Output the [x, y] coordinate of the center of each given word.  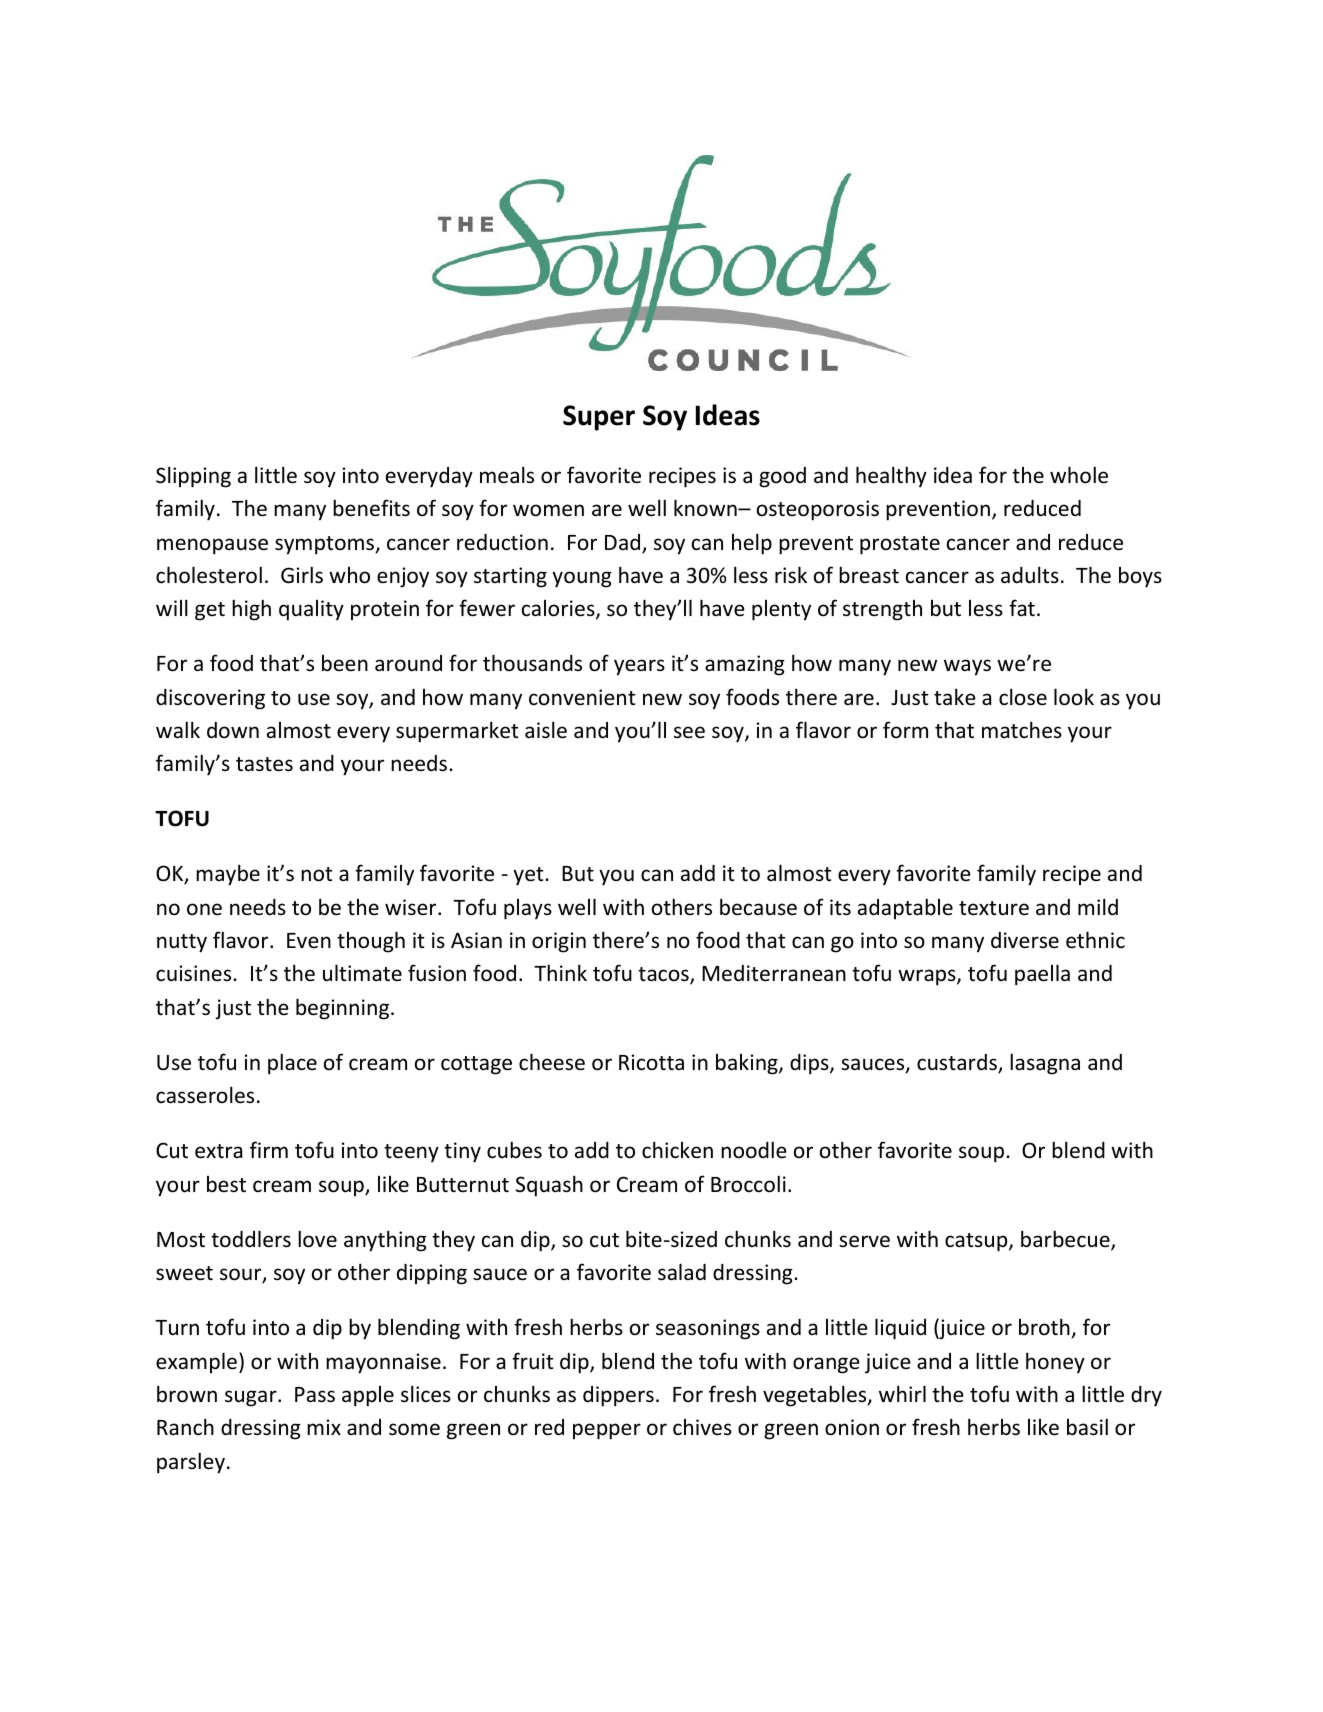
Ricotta [651, 1062]
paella [1042, 975]
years [639, 667]
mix [324, 1427]
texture [994, 908]
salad [682, 1272]
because [758, 907]
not [316, 874]
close [1023, 697]
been [345, 663]
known [706, 507]
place [292, 1064]
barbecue [1066, 1240]
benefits [371, 508]
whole [1079, 475]
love [317, 1239]
